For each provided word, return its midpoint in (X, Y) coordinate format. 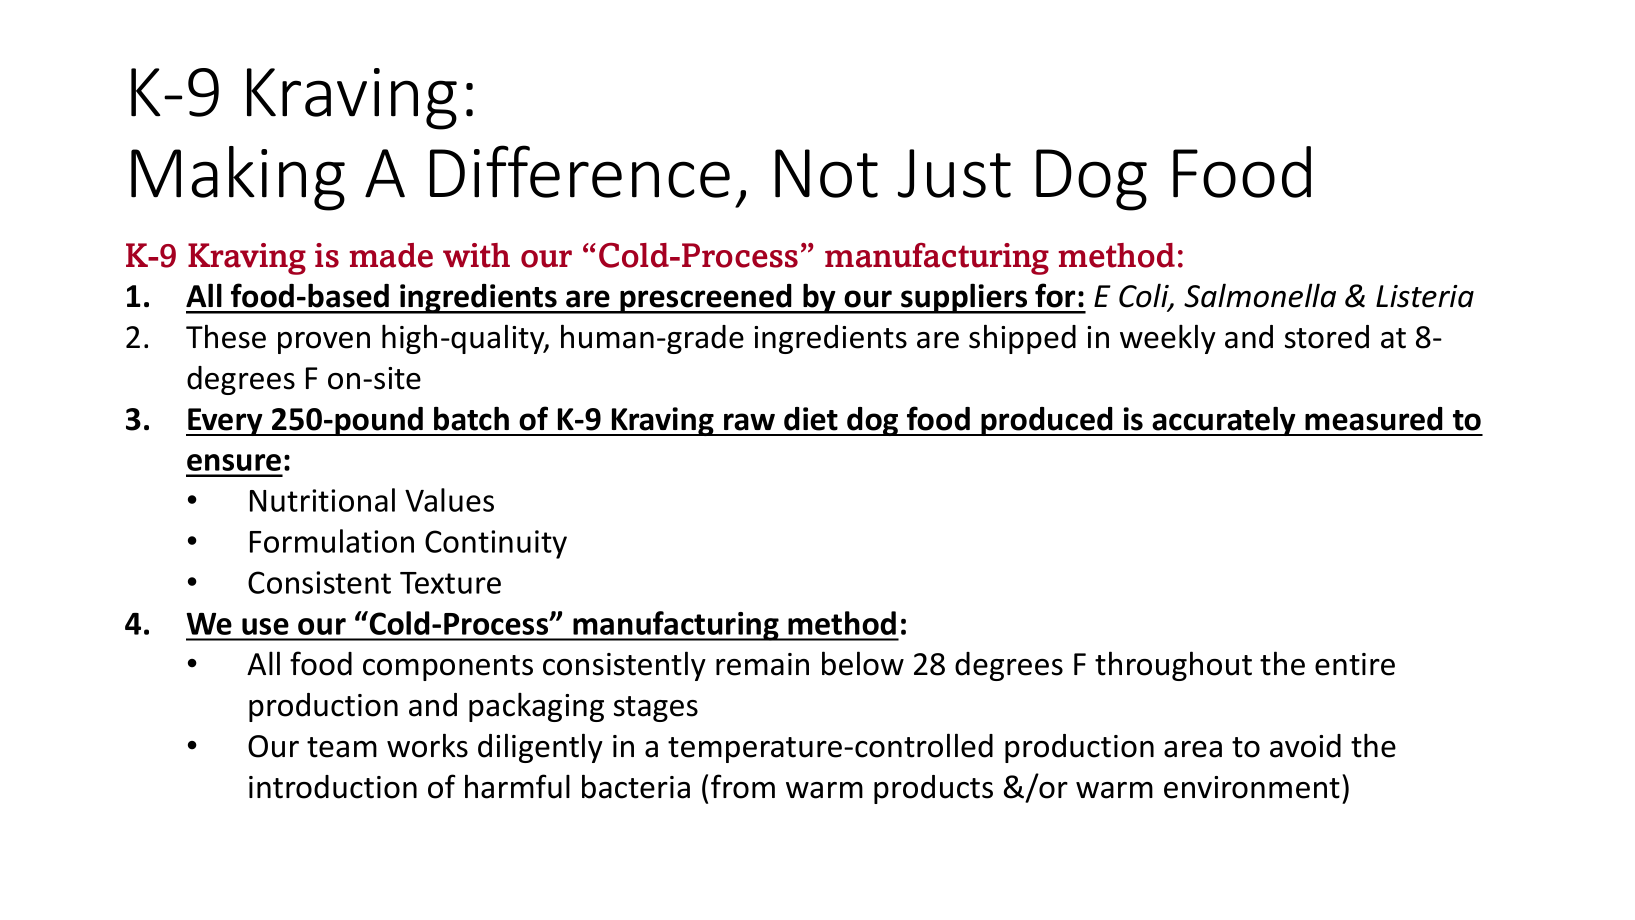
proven (324, 343)
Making (238, 178)
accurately (1224, 421)
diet (811, 419)
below (863, 663)
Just (954, 173)
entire (1355, 664)
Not (826, 173)
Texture (450, 583)
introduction (333, 787)
